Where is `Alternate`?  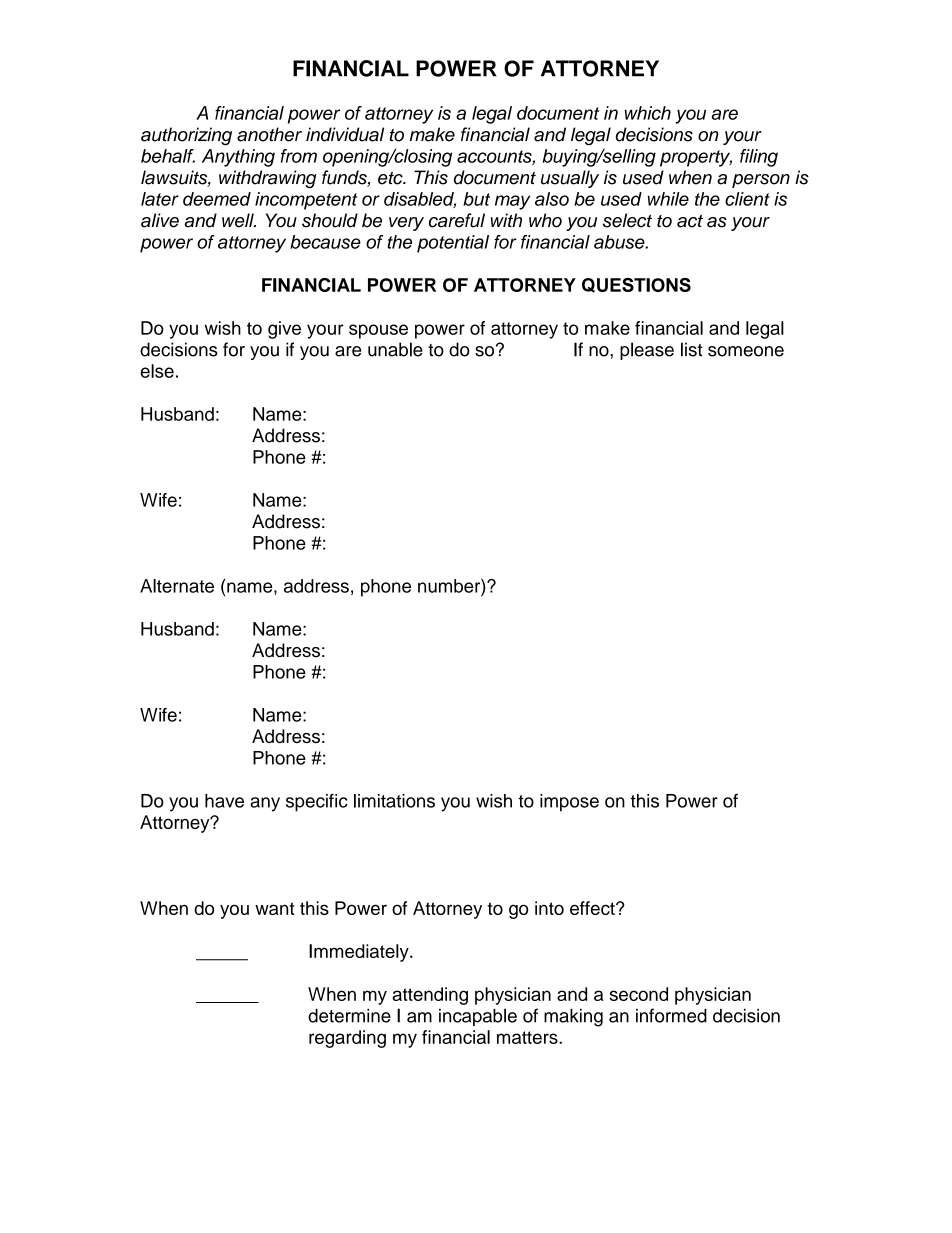 Alternate is located at coordinates (177, 586).
